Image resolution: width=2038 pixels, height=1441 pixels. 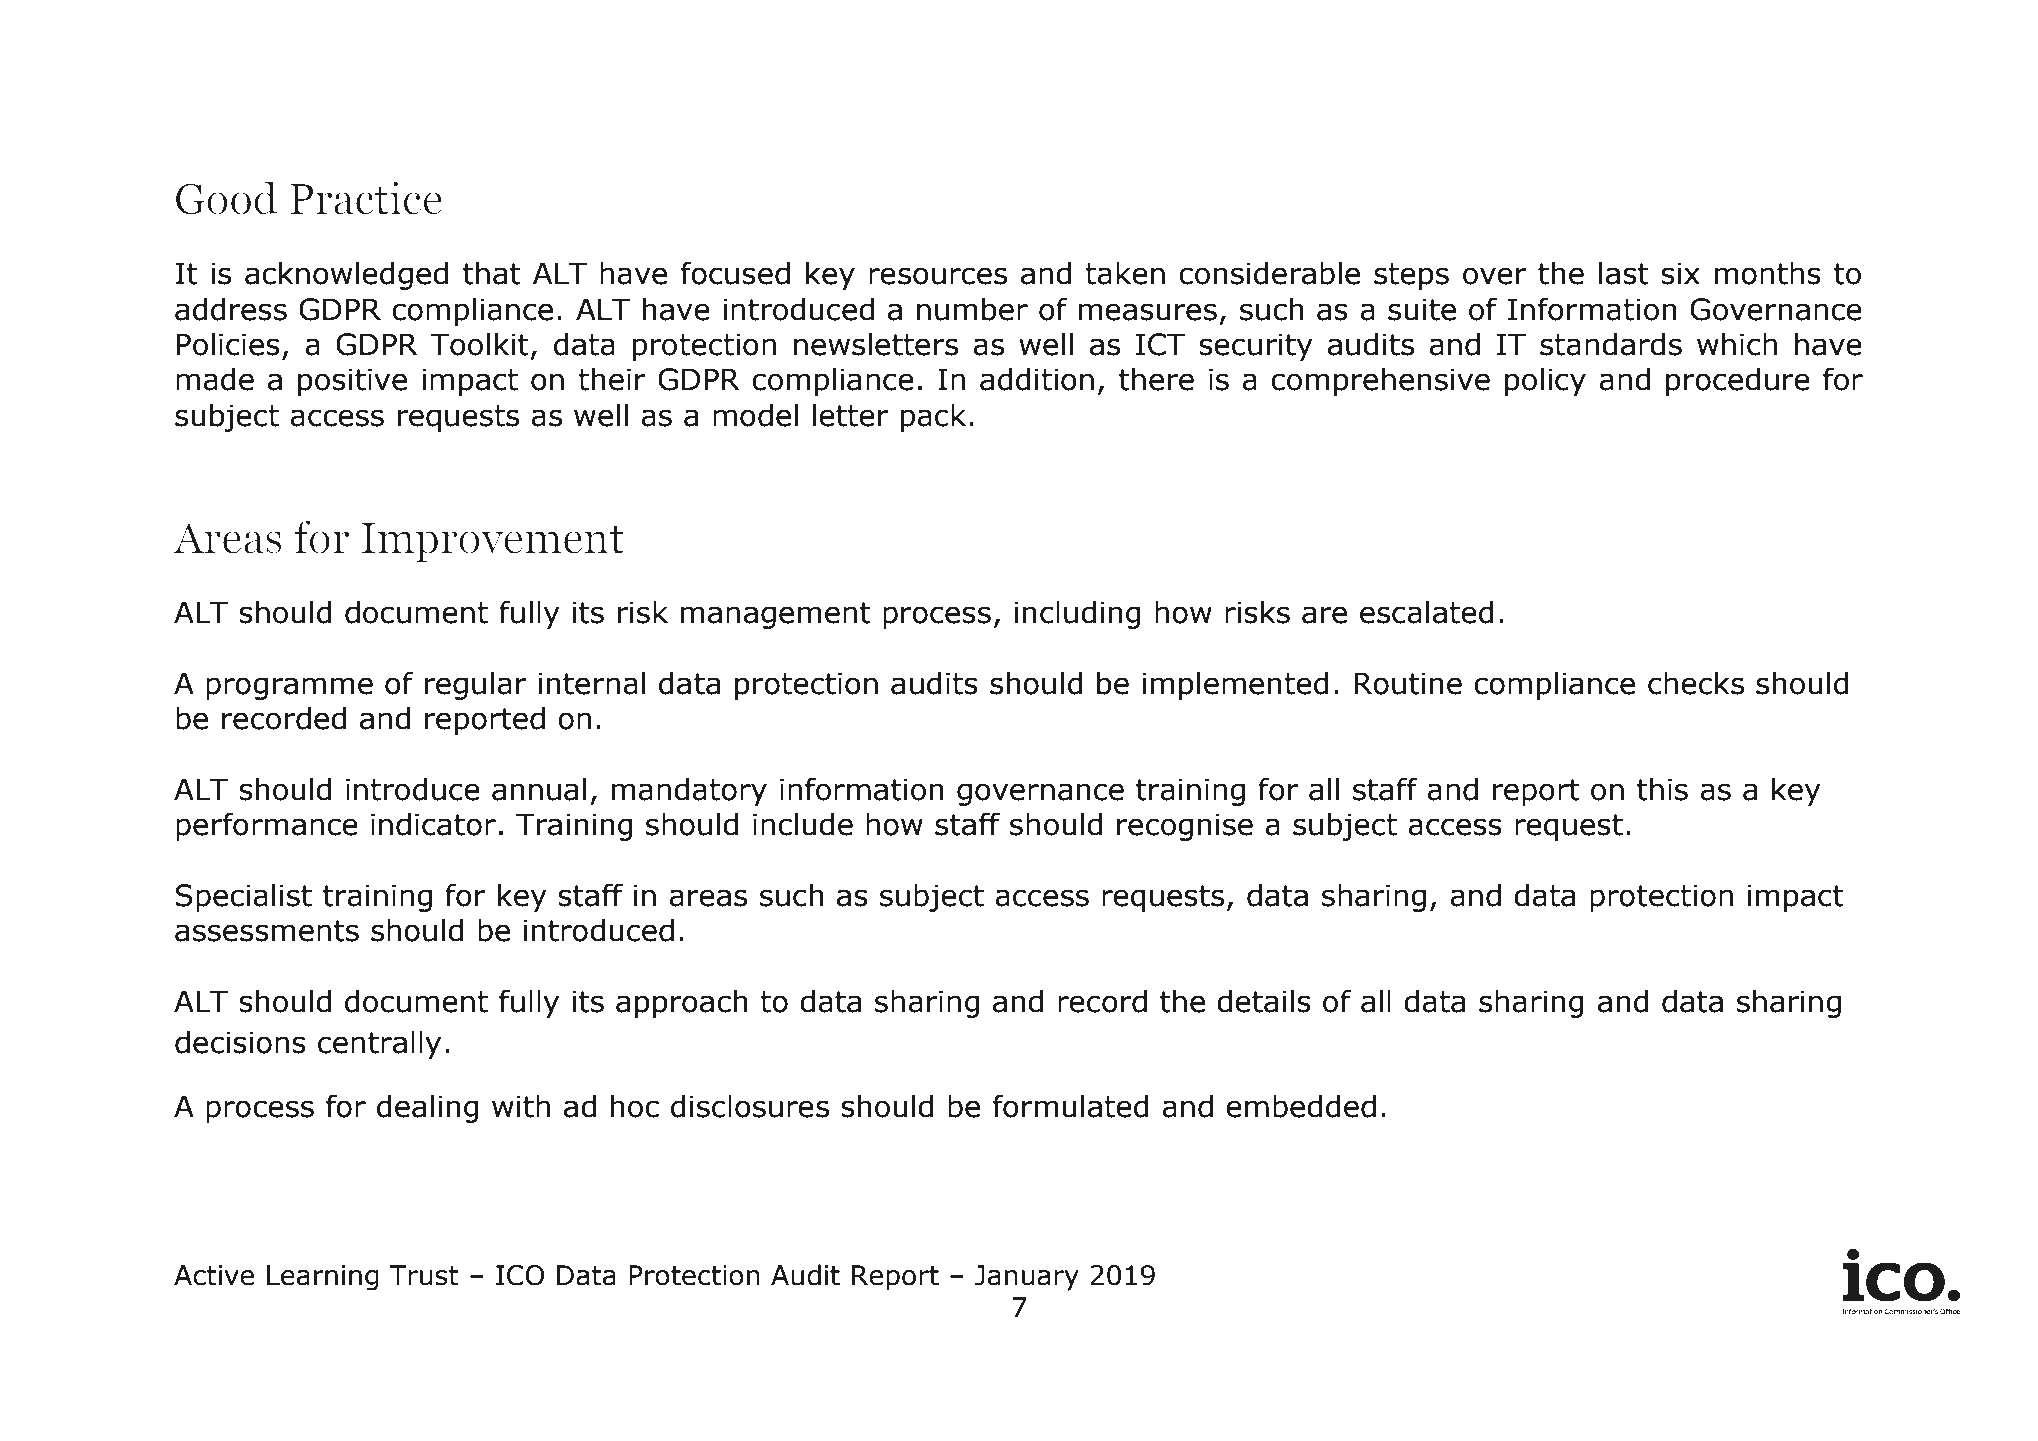 I want to click on embedded, so click(x=1301, y=1106).
